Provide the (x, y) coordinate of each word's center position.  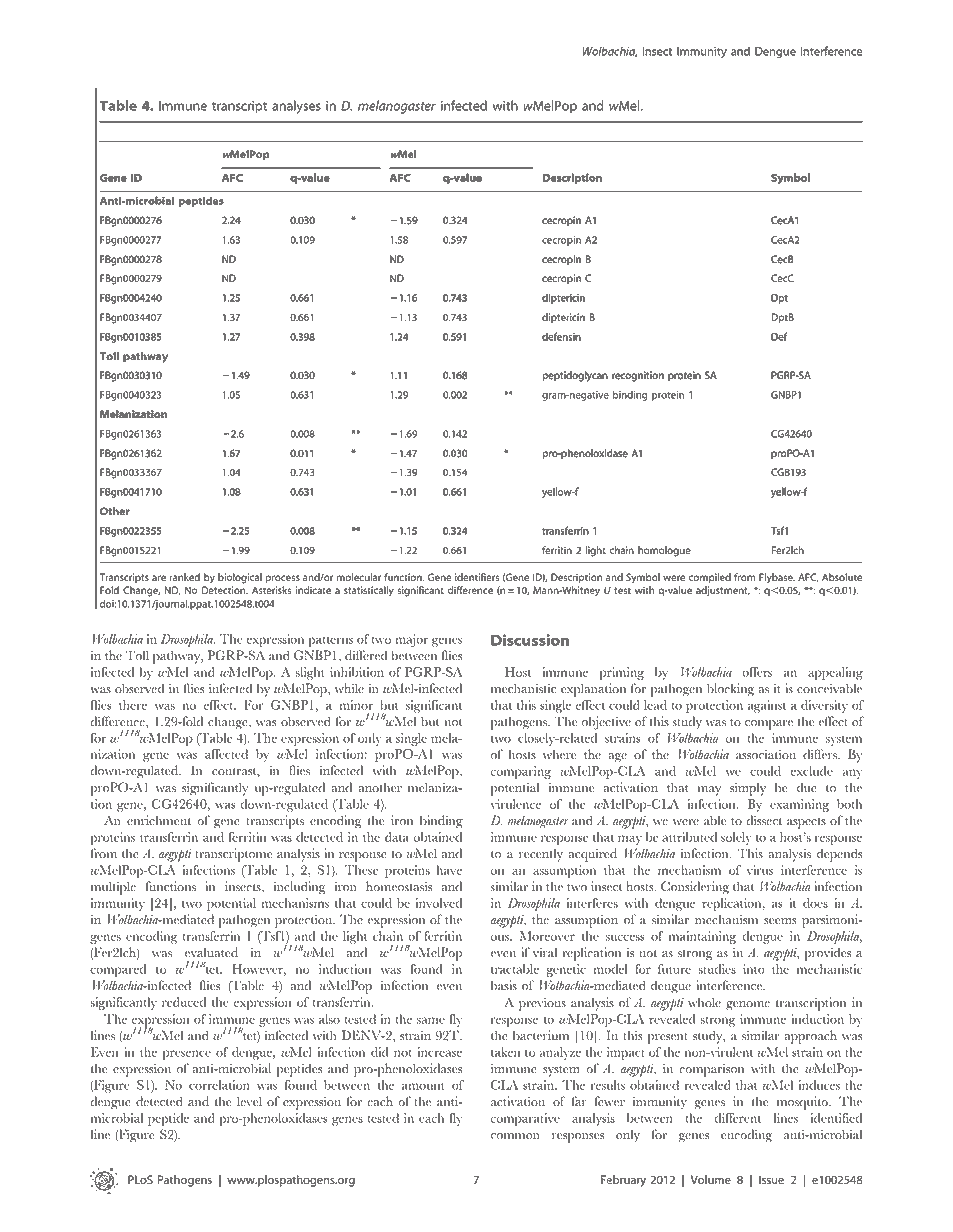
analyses (296, 107)
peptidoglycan (575, 376)
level (249, 1101)
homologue (664, 551)
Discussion (530, 640)
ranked (185, 577)
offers (757, 672)
